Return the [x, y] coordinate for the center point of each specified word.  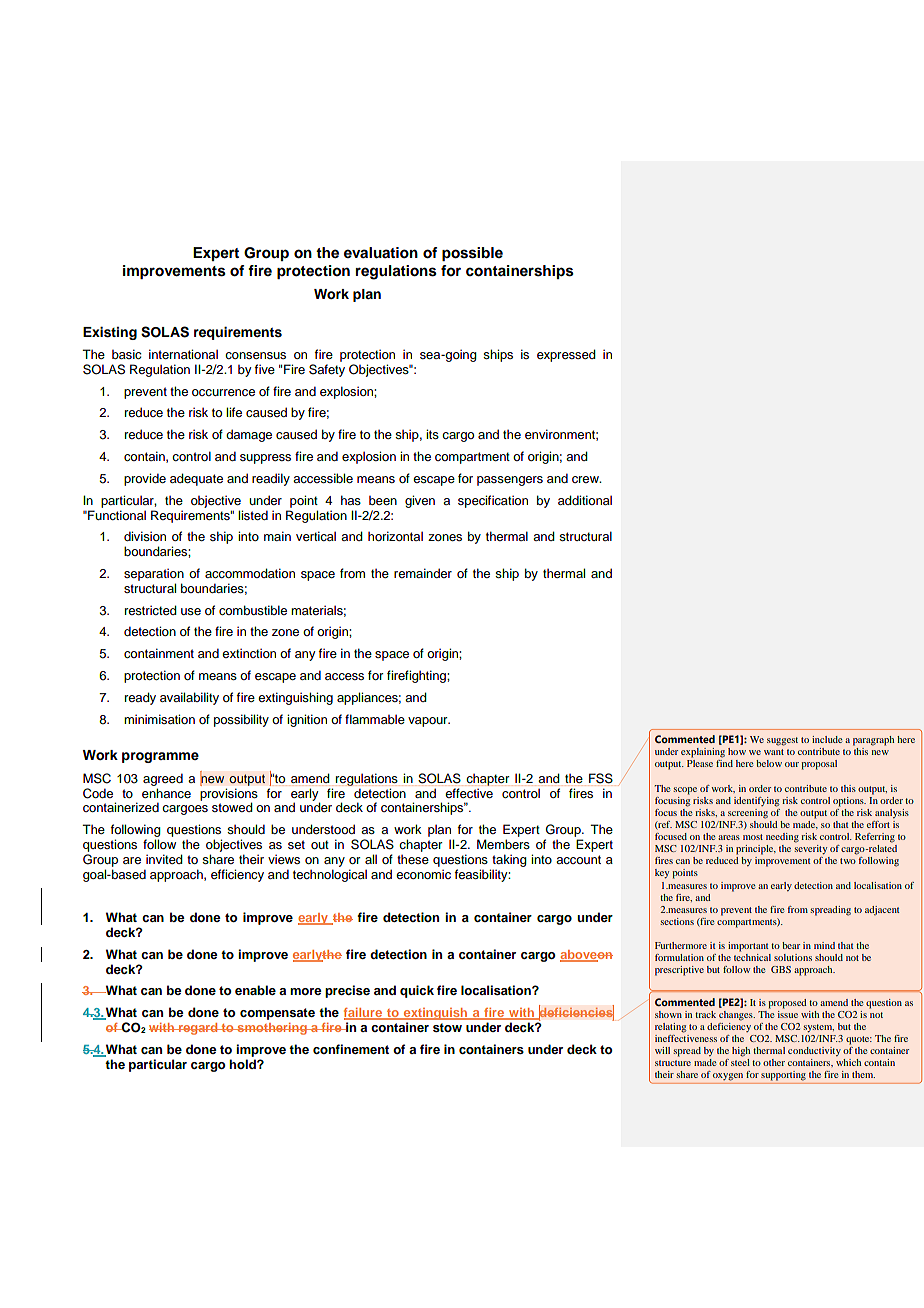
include [827, 739]
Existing [110, 333]
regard [198, 1029]
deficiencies [575, 1013]
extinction [249, 653]
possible [472, 254]
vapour [429, 722]
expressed [566, 355]
